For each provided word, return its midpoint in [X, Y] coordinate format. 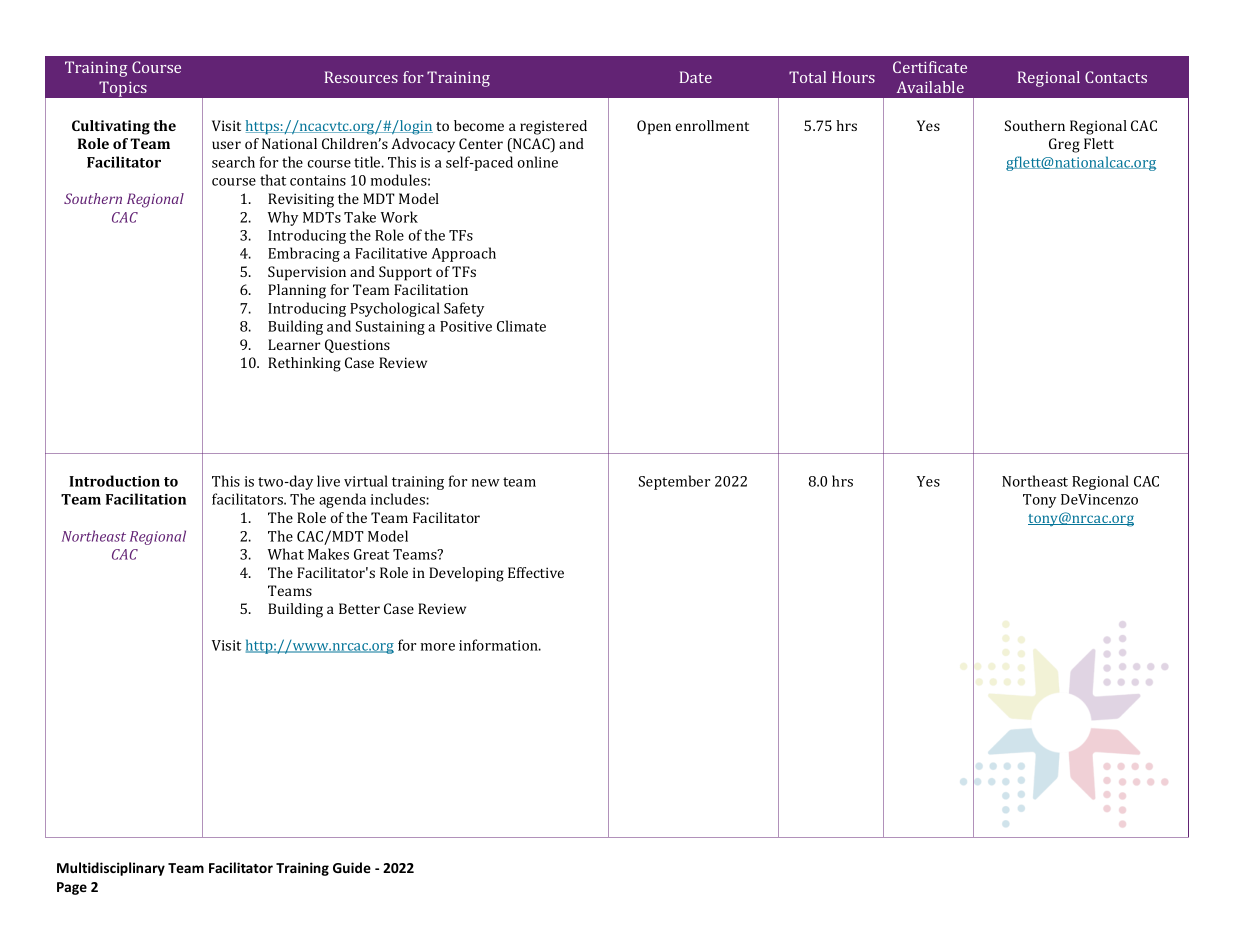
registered [553, 127]
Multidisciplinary [111, 869]
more [438, 647]
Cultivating [111, 127]
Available [930, 87]
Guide [352, 867]
